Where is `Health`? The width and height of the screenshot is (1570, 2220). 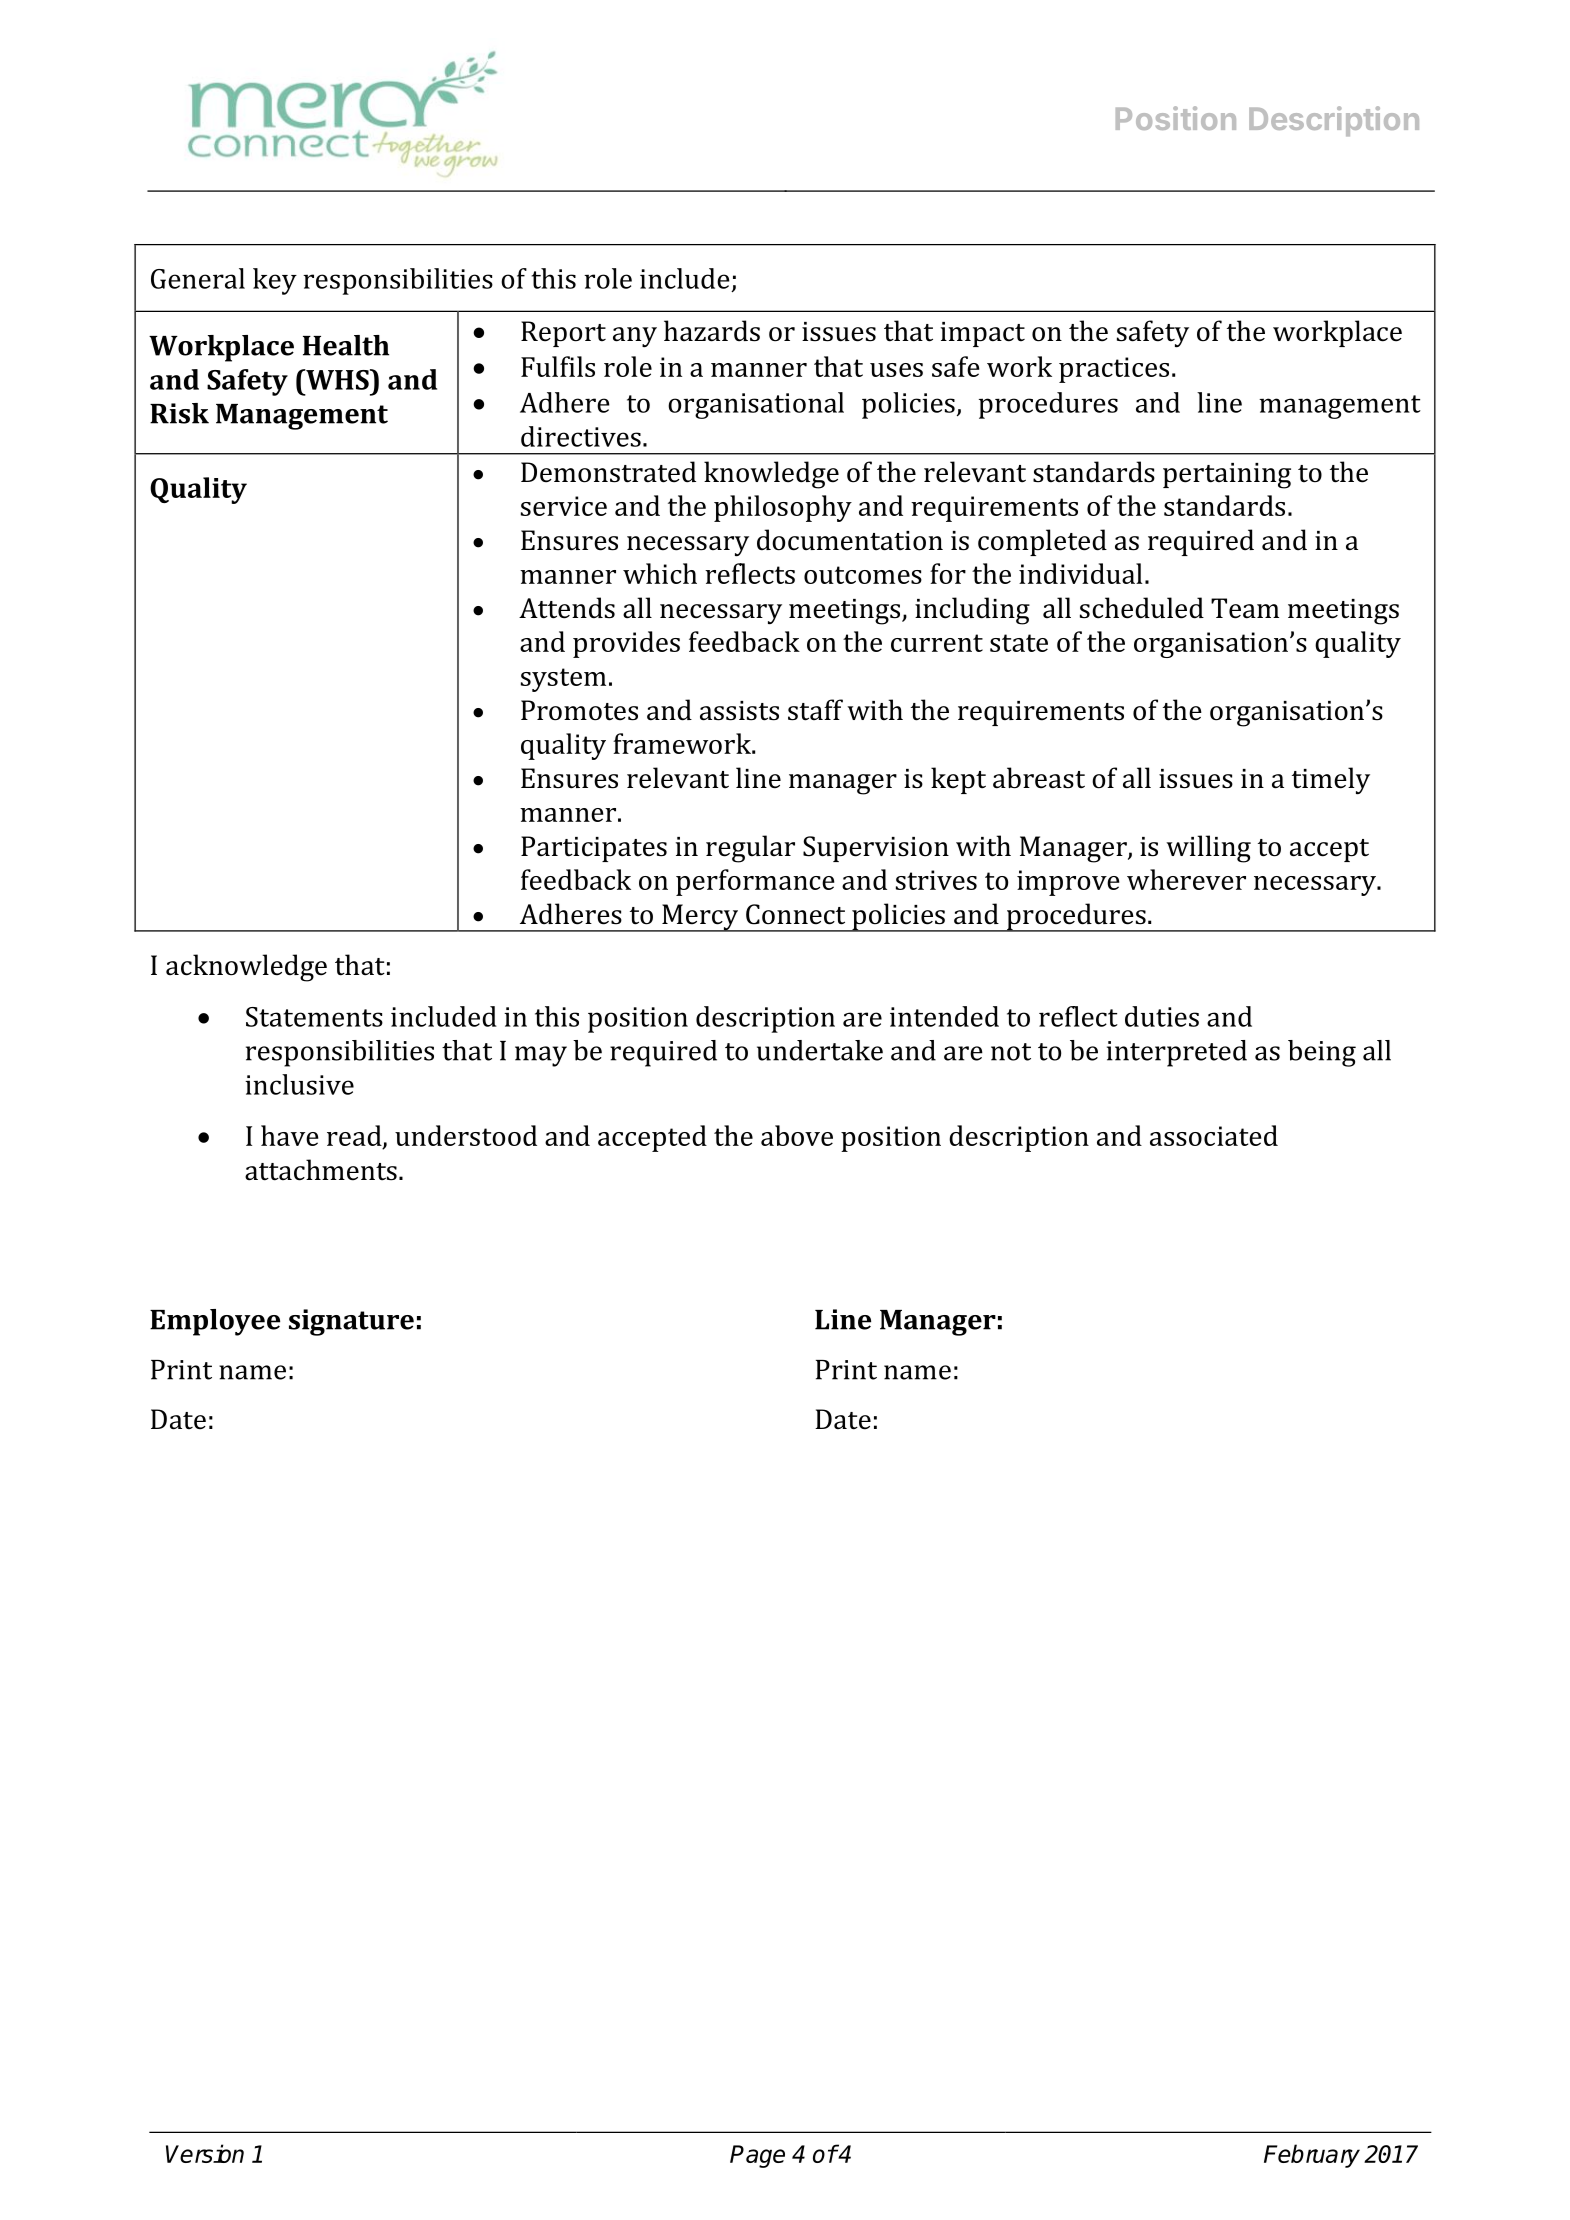 Health is located at coordinates (346, 345).
